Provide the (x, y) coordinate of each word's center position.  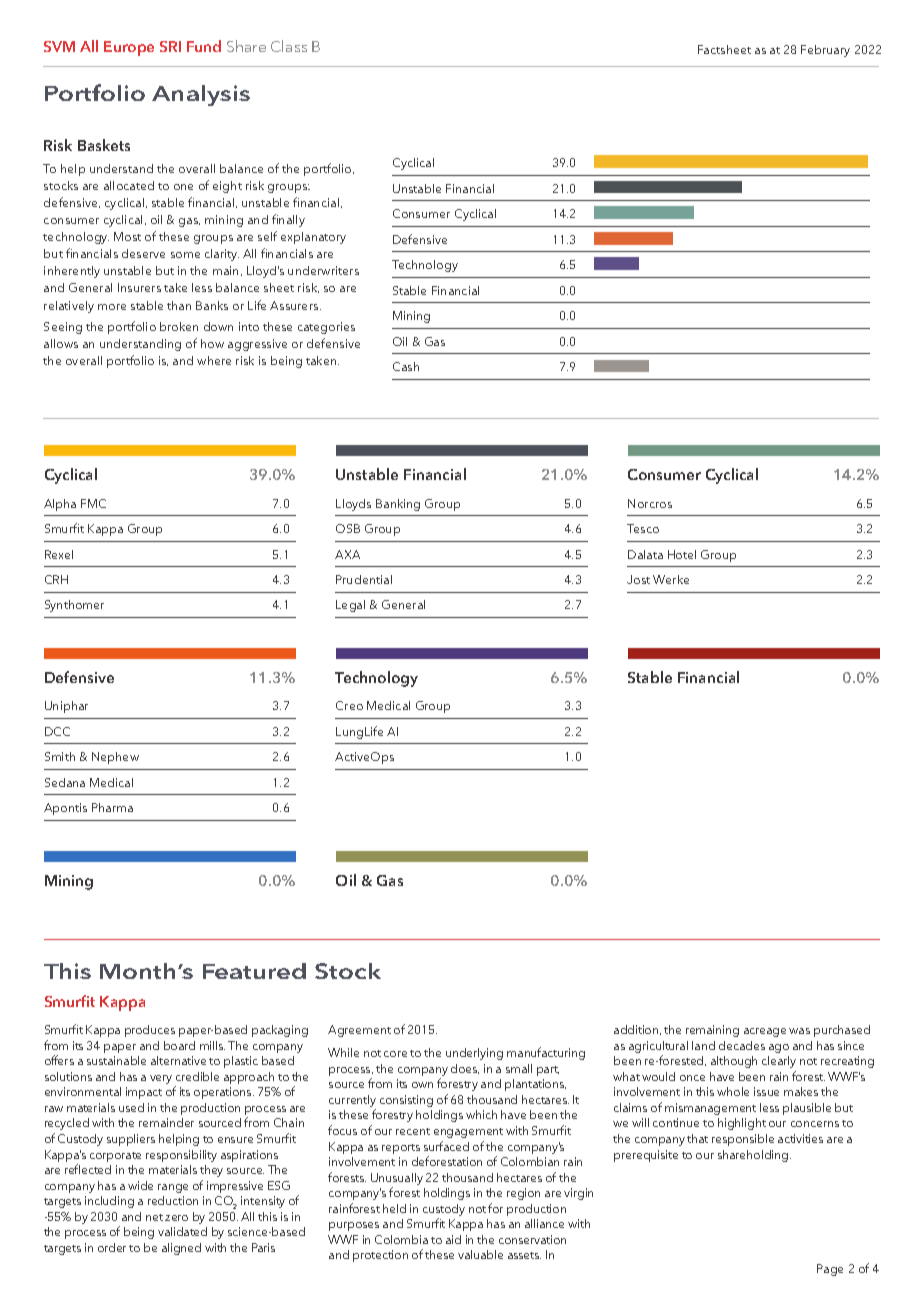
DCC (57, 731)
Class (289, 46)
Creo (349, 705)
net (154, 1217)
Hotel (682, 554)
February (825, 51)
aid (453, 1239)
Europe (129, 48)
